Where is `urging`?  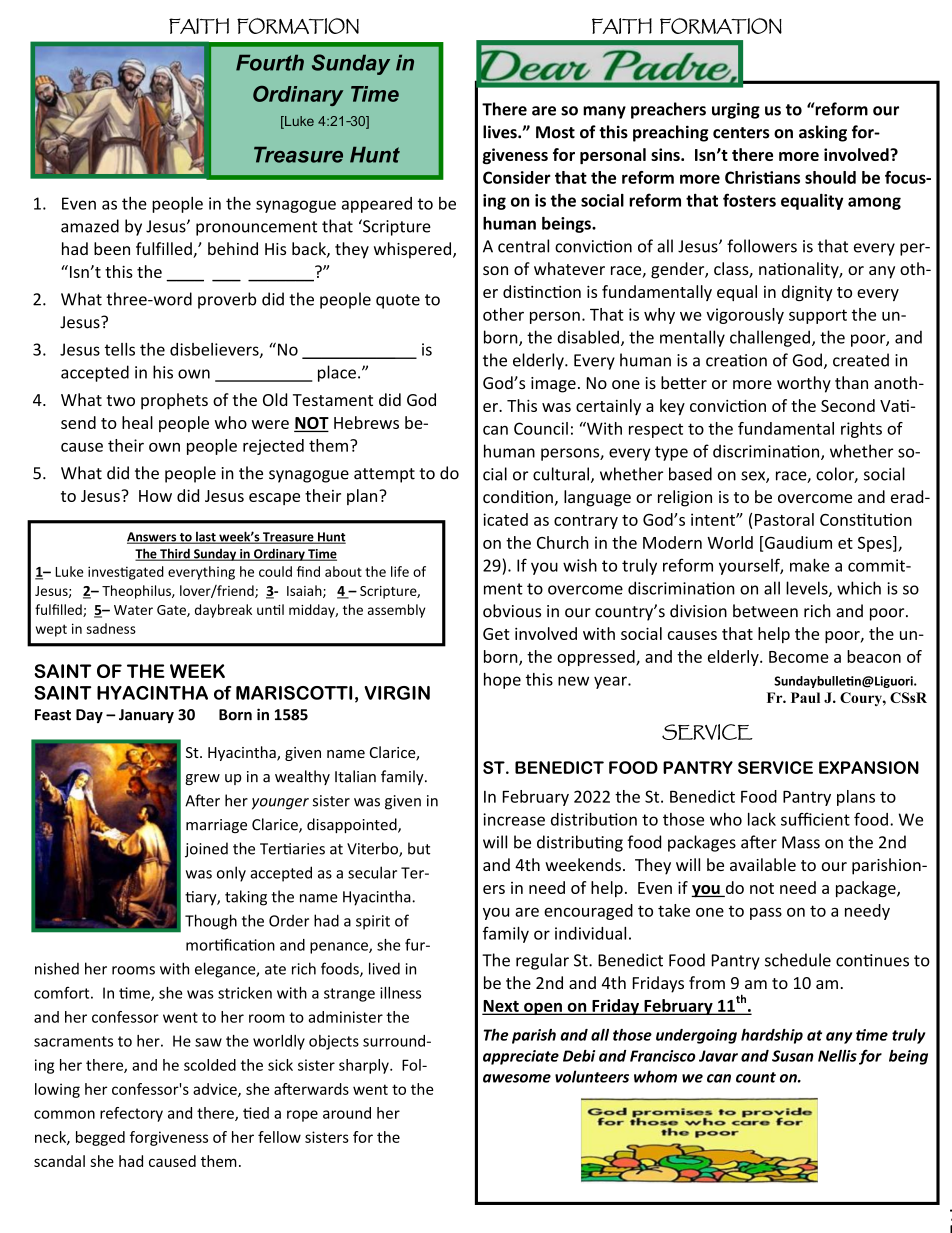 urging is located at coordinates (736, 111).
